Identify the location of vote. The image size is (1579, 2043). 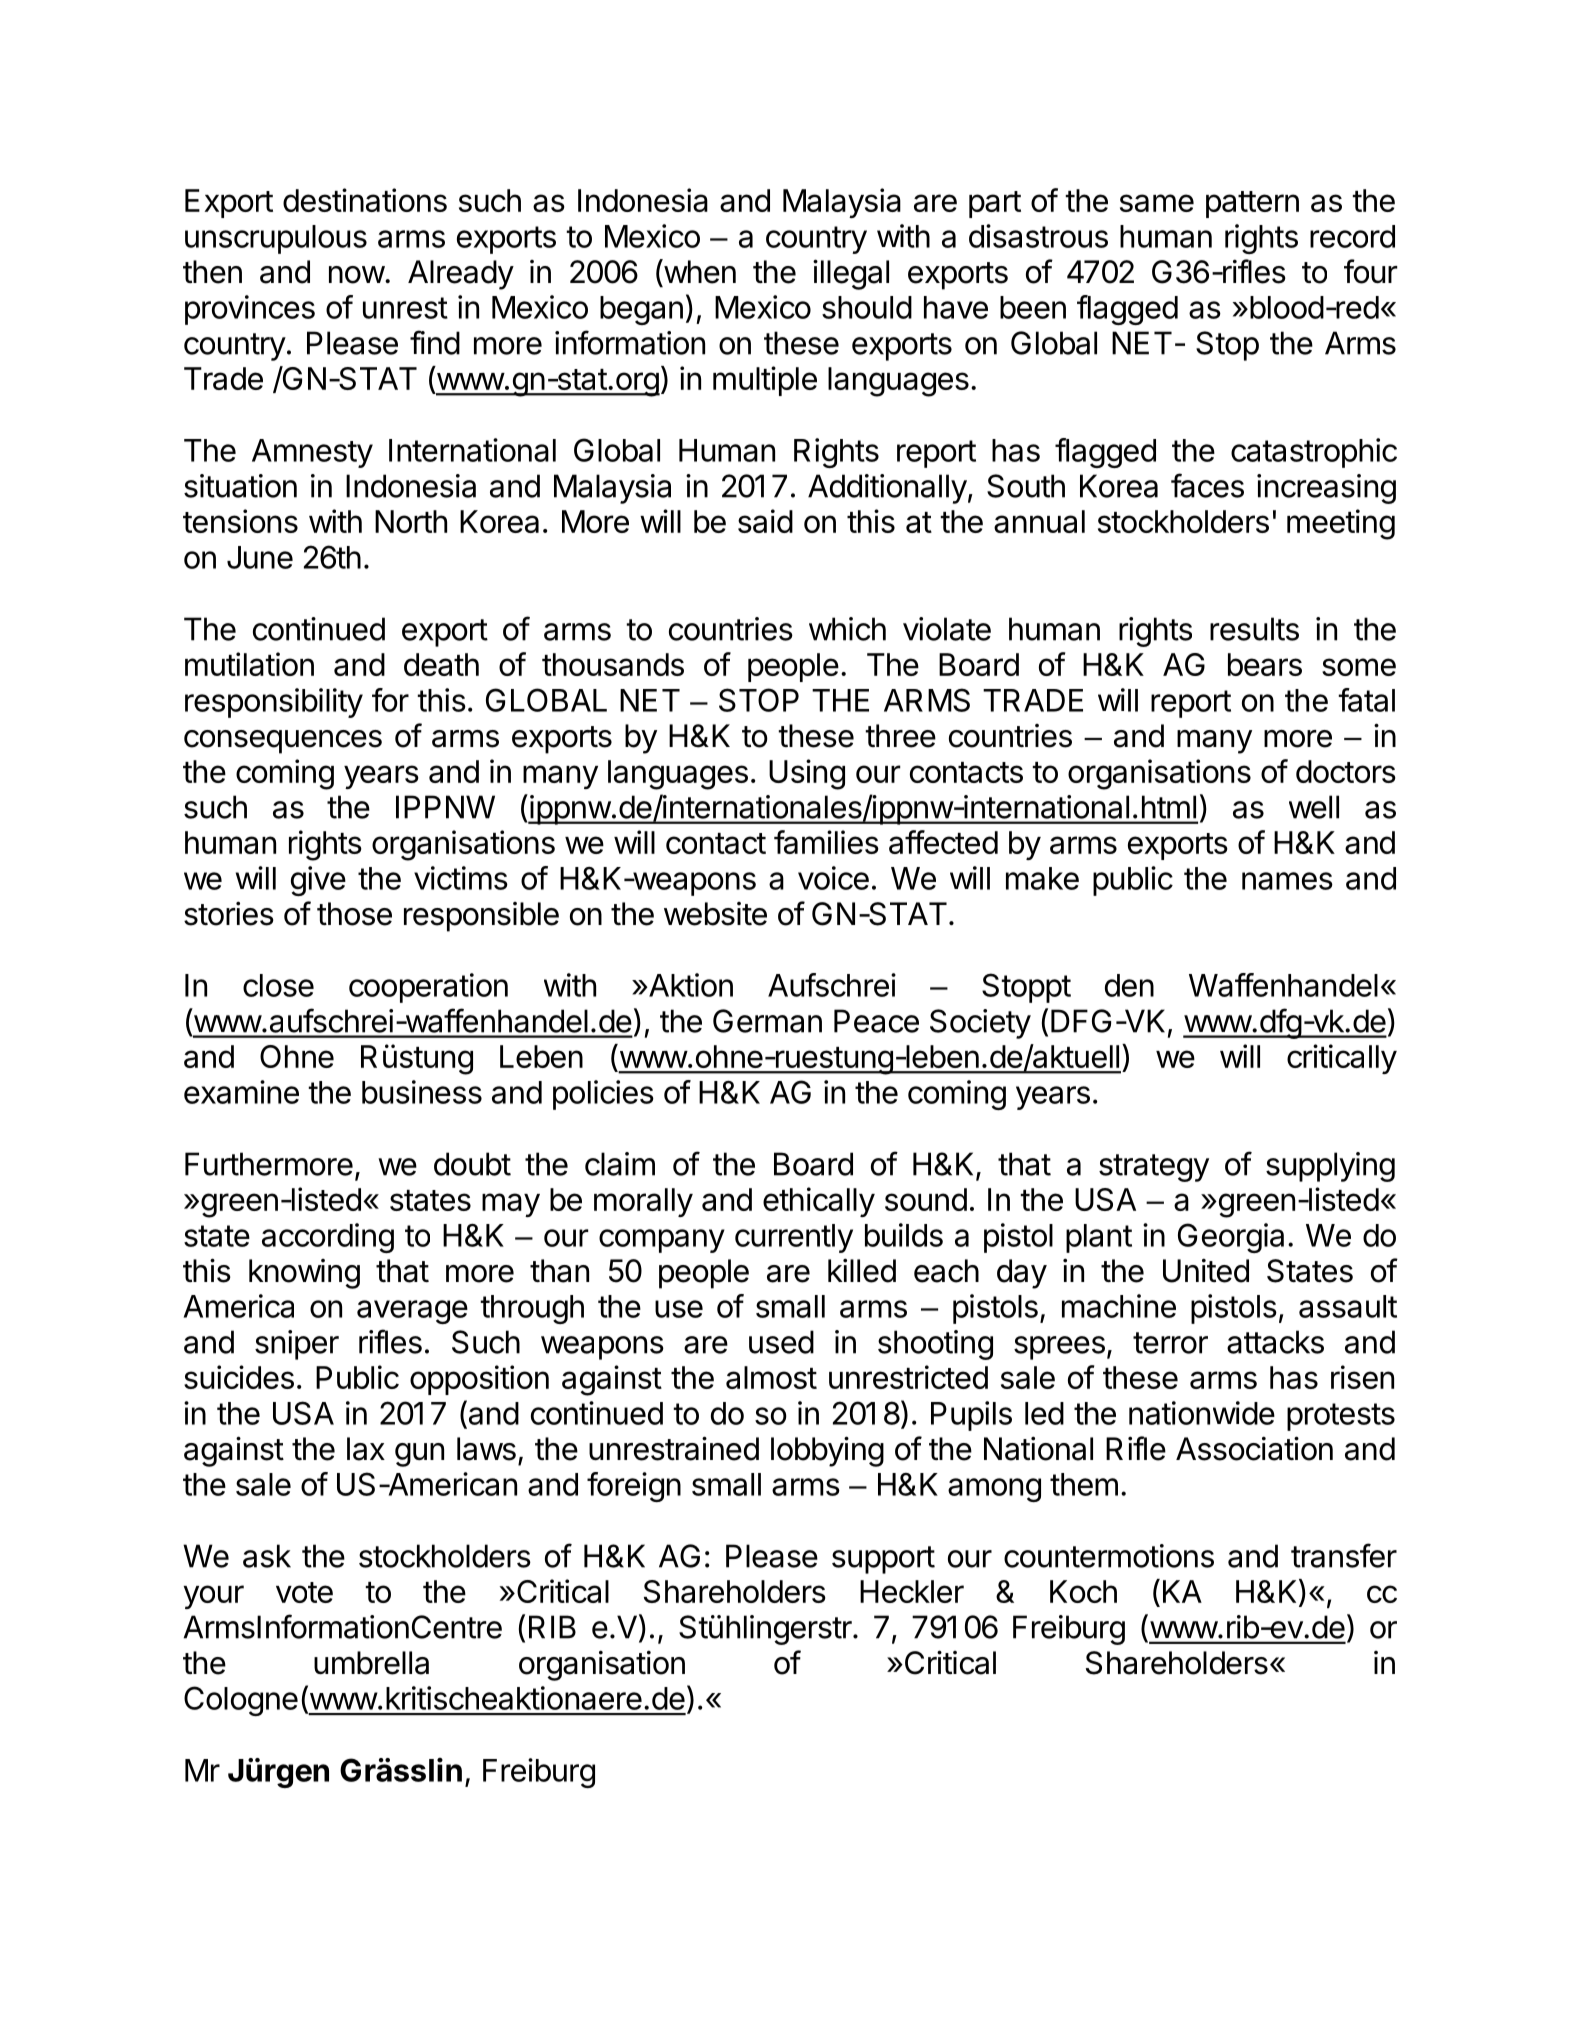
(304, 1592).
